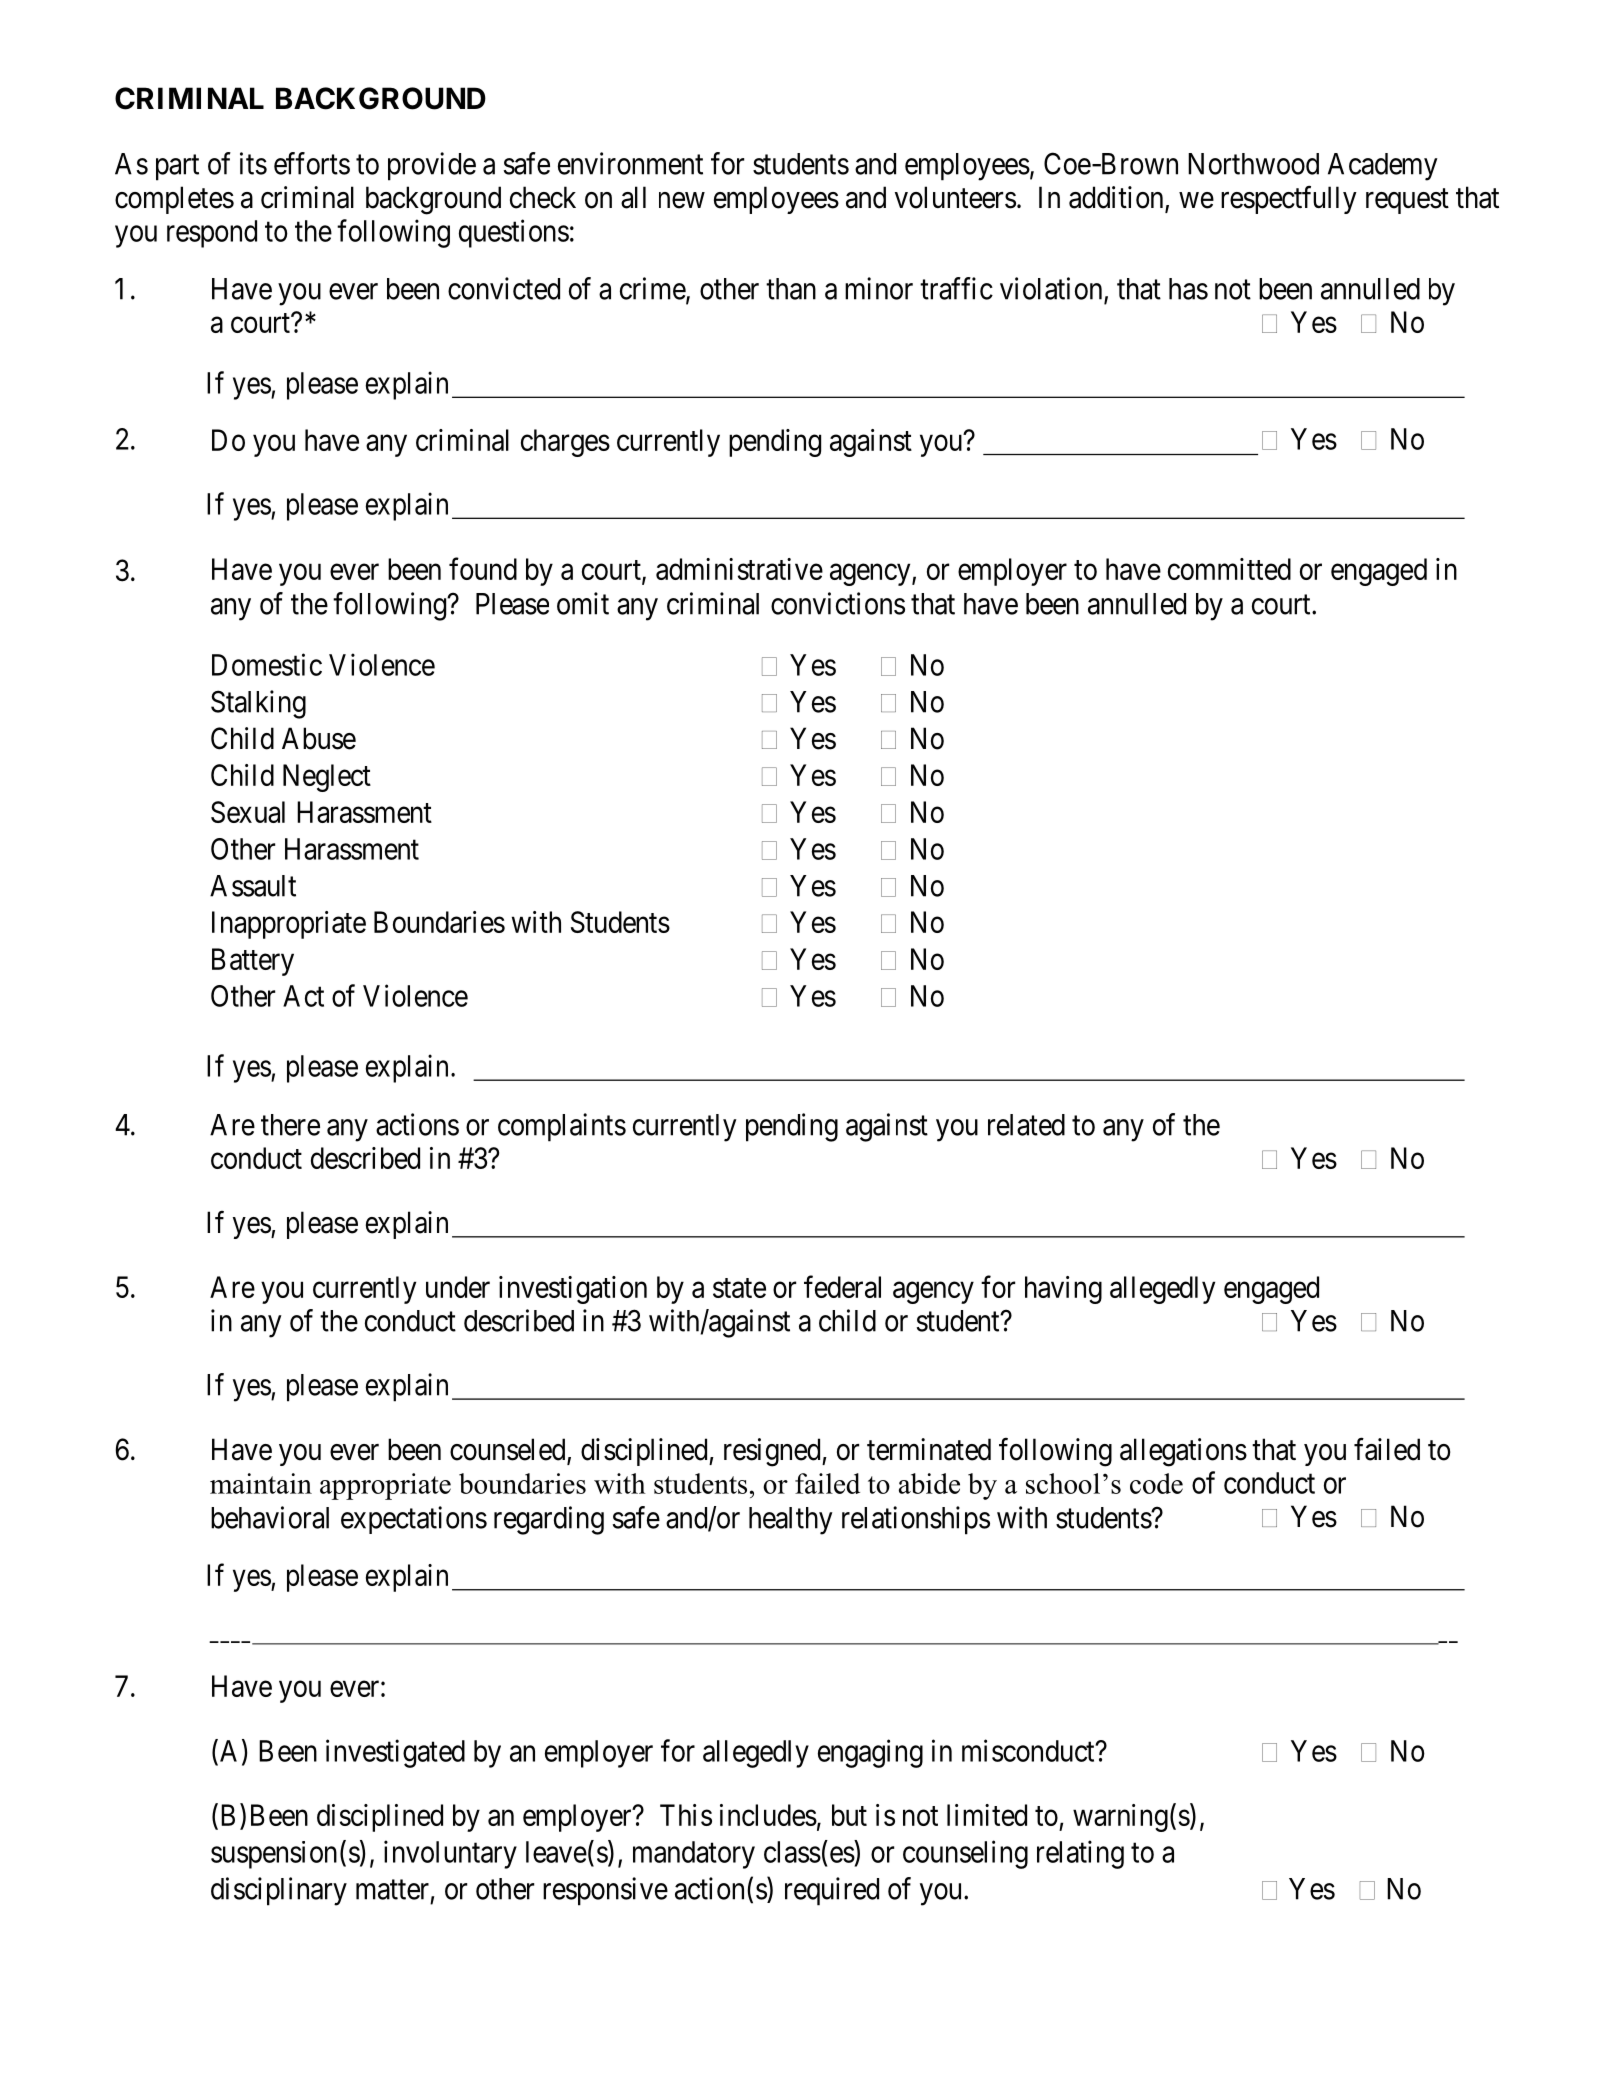  What do you see at coordinates (1289, 200) in the page?
I see `respectfully` at bounding box center [1289, 200].
